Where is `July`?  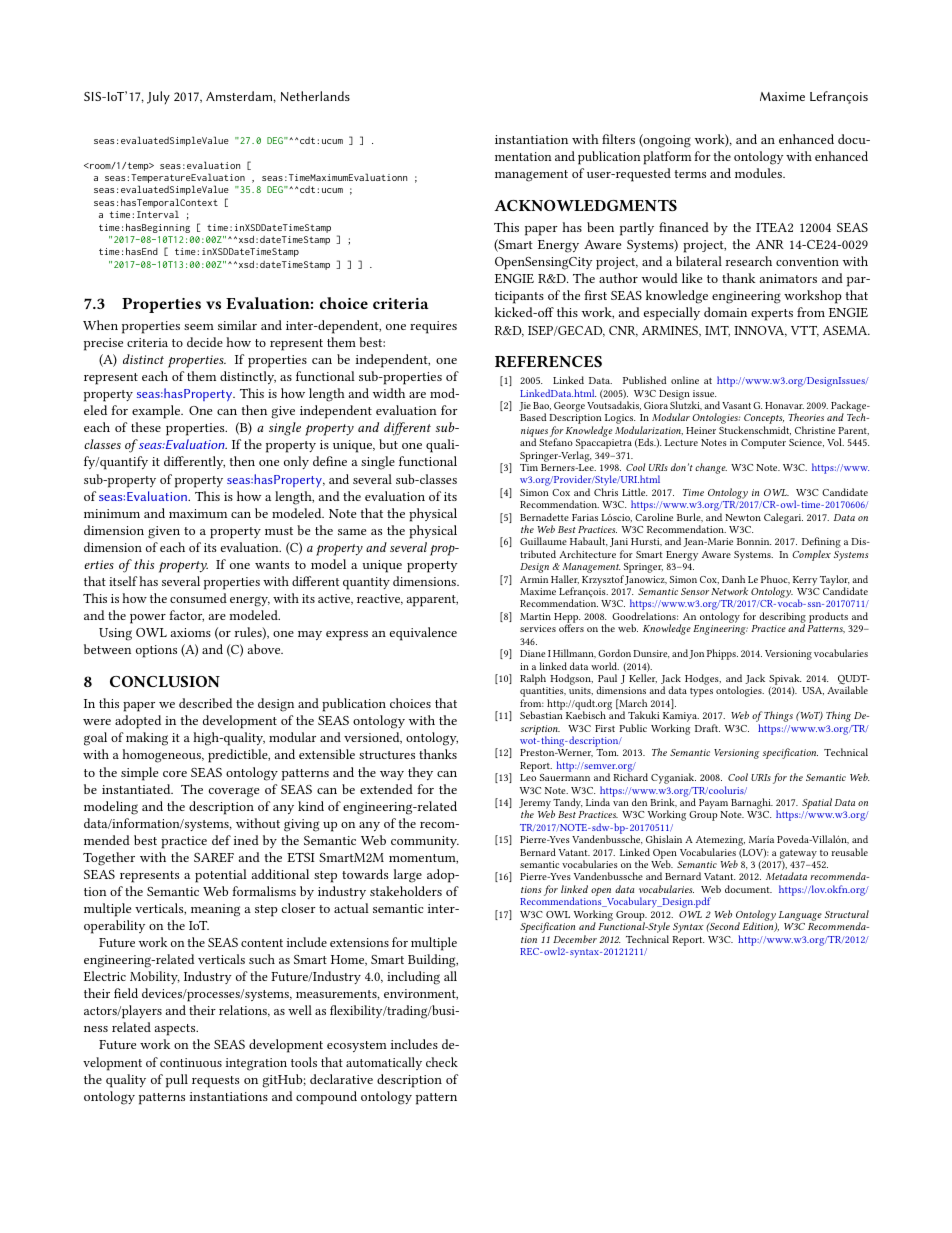
July is located at coordinates (158, 97).
